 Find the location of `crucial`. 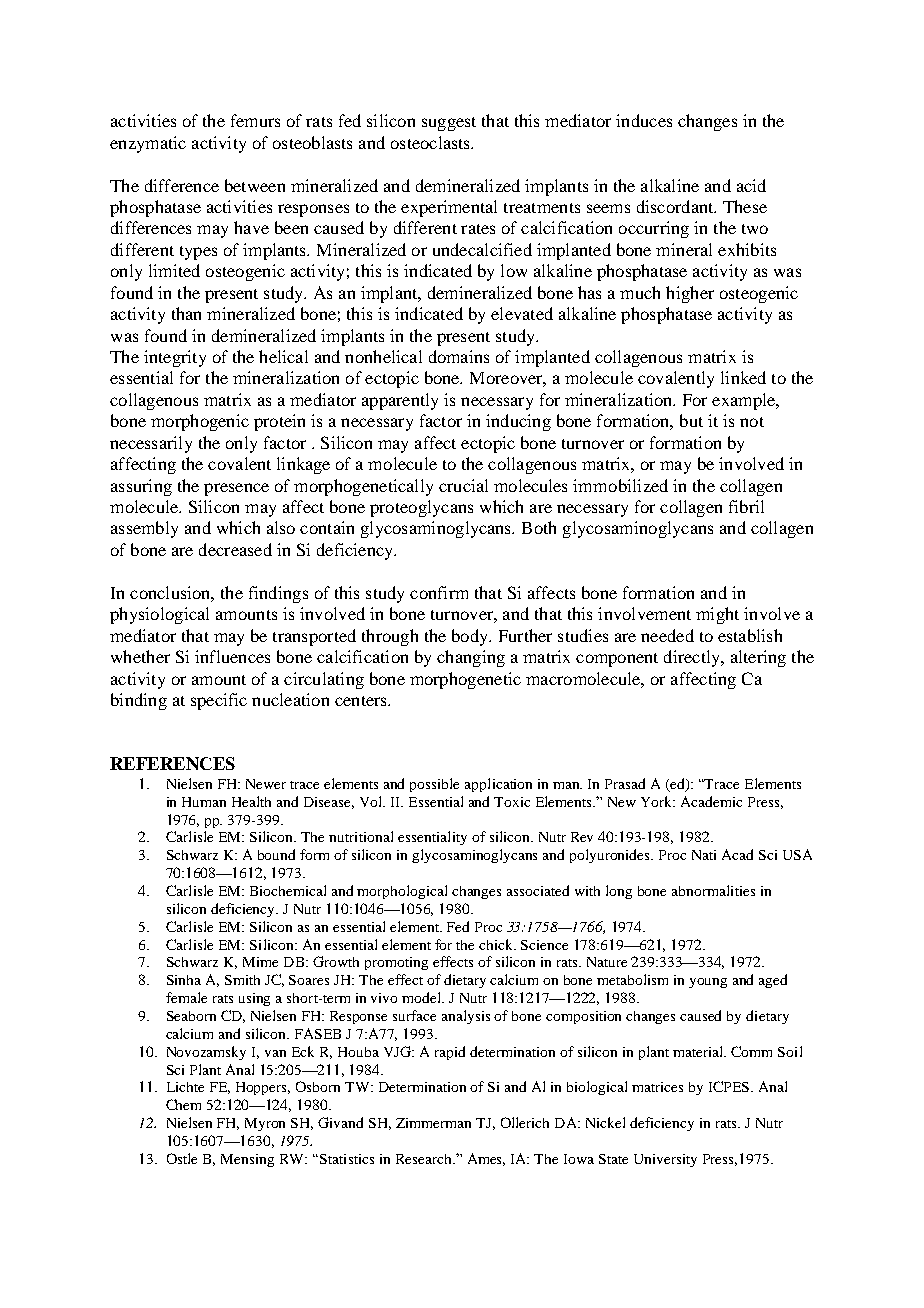

crucial is located at coordinates (463, 485).
